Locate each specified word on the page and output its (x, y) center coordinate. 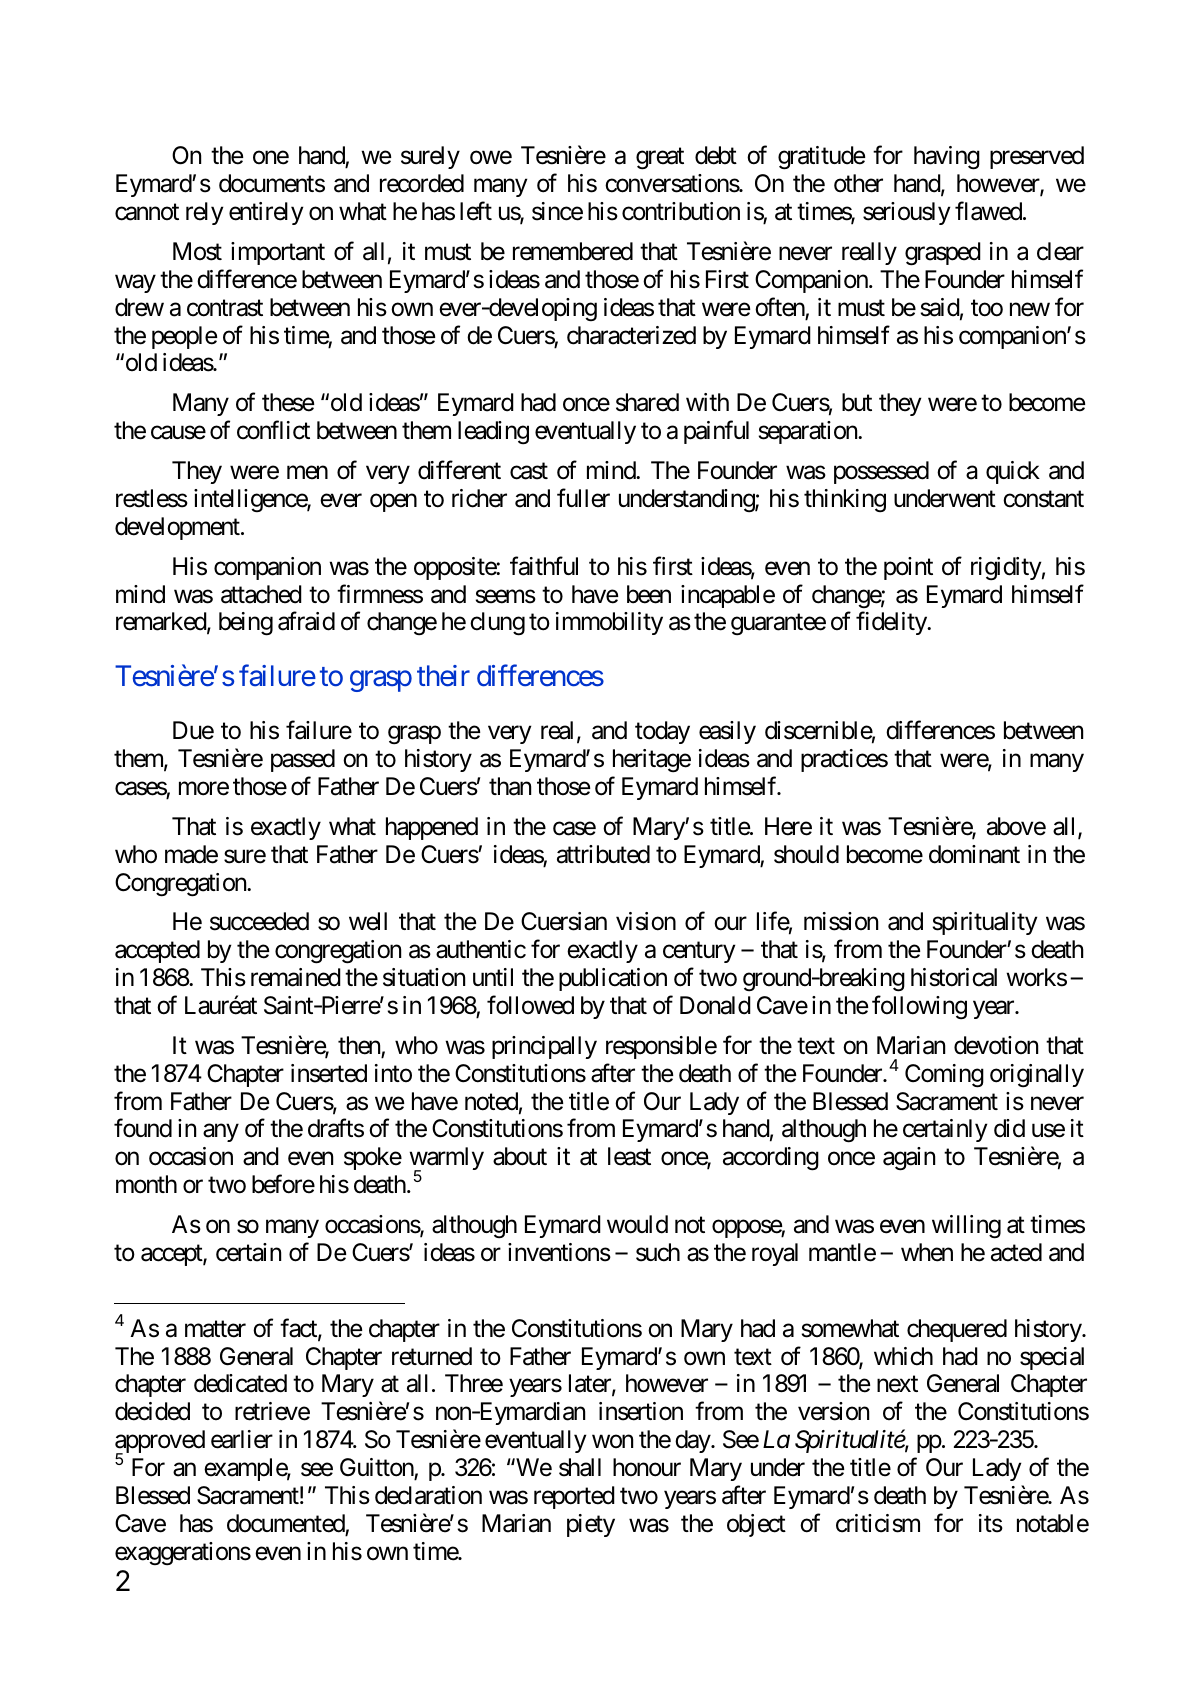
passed (303, 760)
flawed (988, 211)
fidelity (892, 623)
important (278, 253)
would (637, 1224)
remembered (573, 251)
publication (613, 979)
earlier (242, 1439)
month (146, 1184)
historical (954, 977)
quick (1013, 472)
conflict (273, 430)
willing (966, 1227)
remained (296, 977)
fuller (583, 498)
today (662, 732)
